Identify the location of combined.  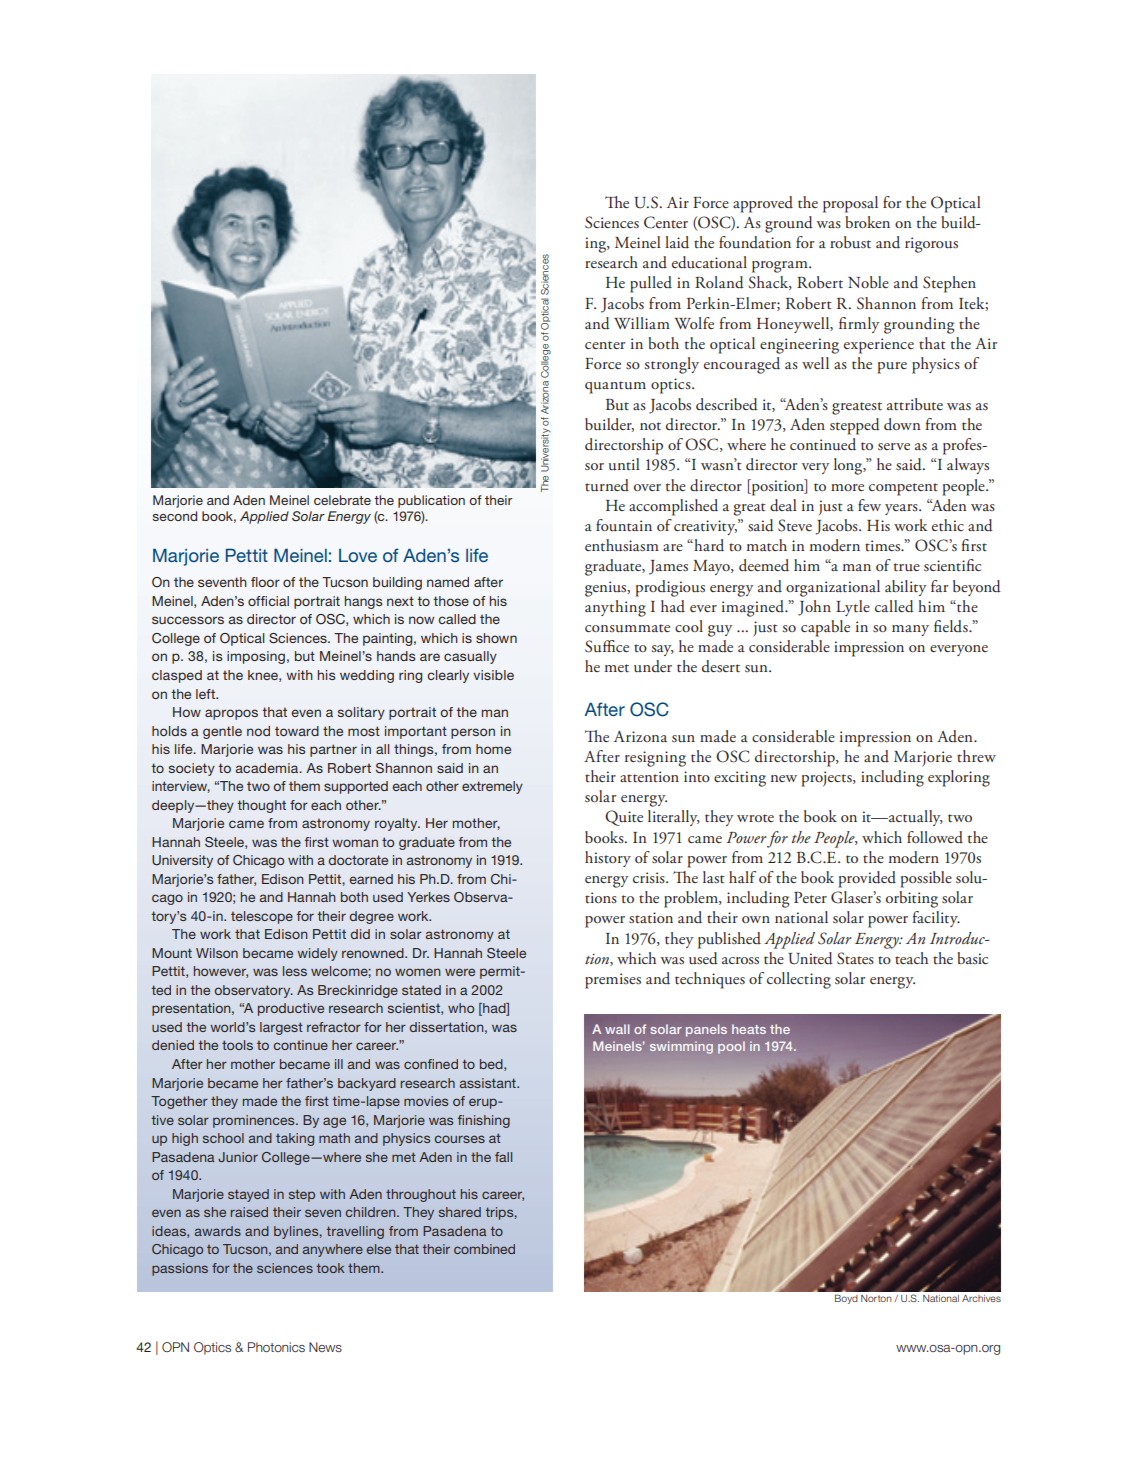
(484, 1249).
